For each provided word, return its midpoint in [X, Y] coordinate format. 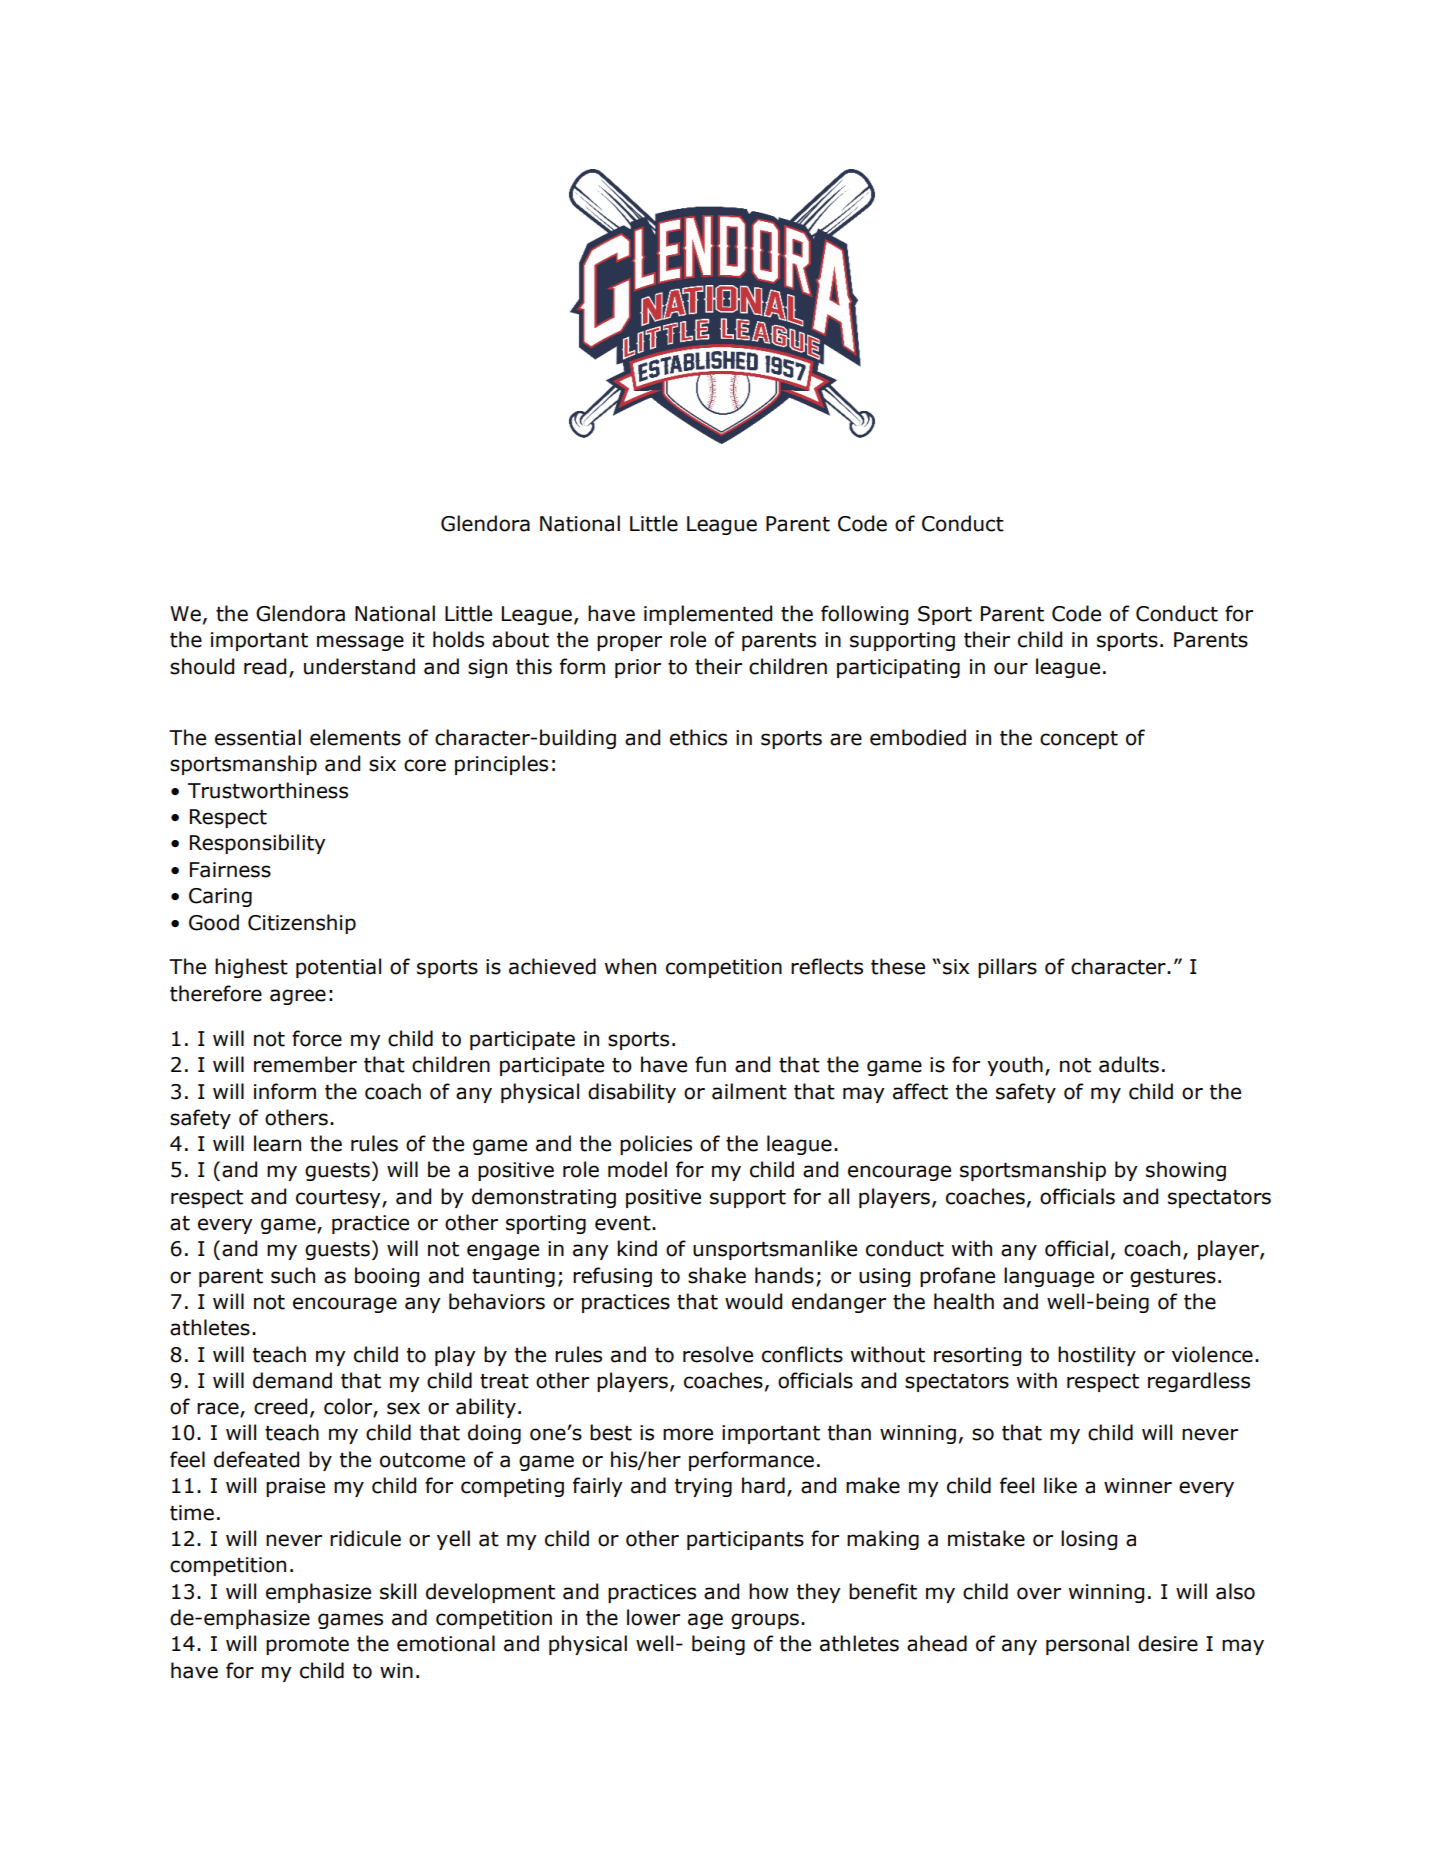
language [1049, 1277]
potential [338, 968]
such [293, 1275]
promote [307, 1646]
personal [1087, 1645]
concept [1079, 740]
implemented [708, 615]
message [360, 643]
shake [717, 1275]
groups [765, 1621]
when [630, 966]
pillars [1007, 968]
